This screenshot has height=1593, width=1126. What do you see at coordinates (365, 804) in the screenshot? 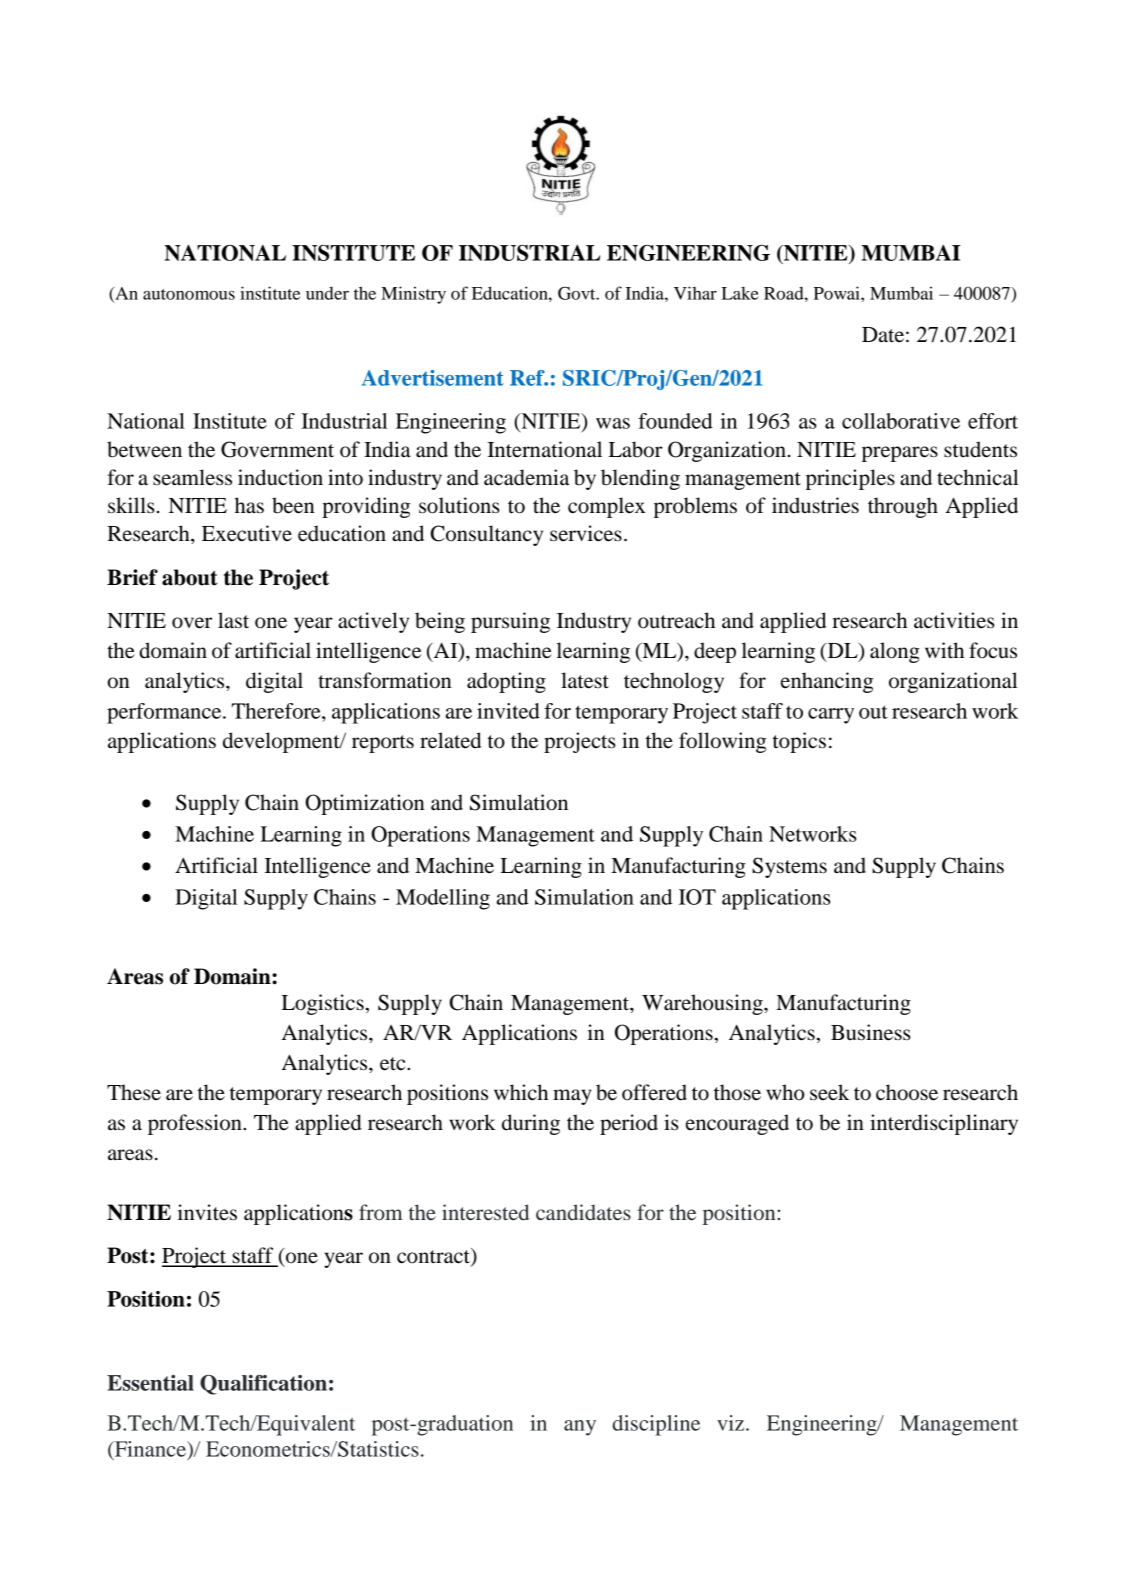
I see `Optimization` at bounding box center [365, 804].
